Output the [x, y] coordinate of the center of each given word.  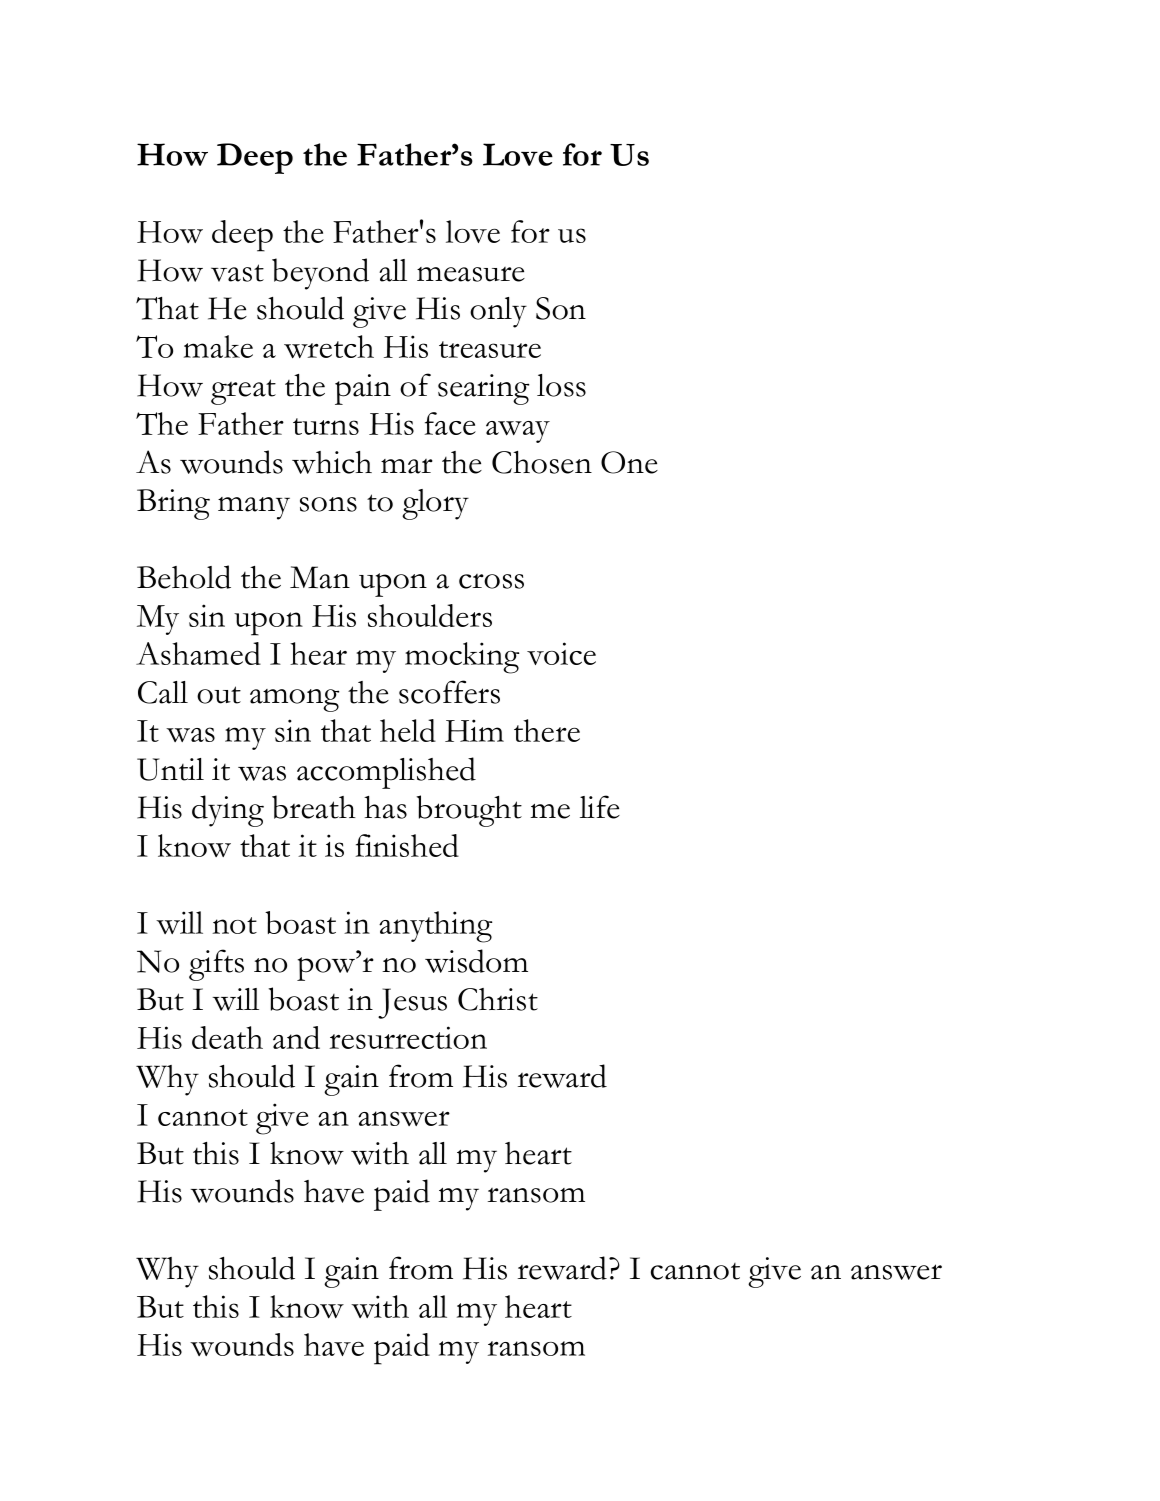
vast [237, 273]
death [227, 1037]
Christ [498, 999]
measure [471, 274]
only [498, 312]
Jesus [412, 1003]
